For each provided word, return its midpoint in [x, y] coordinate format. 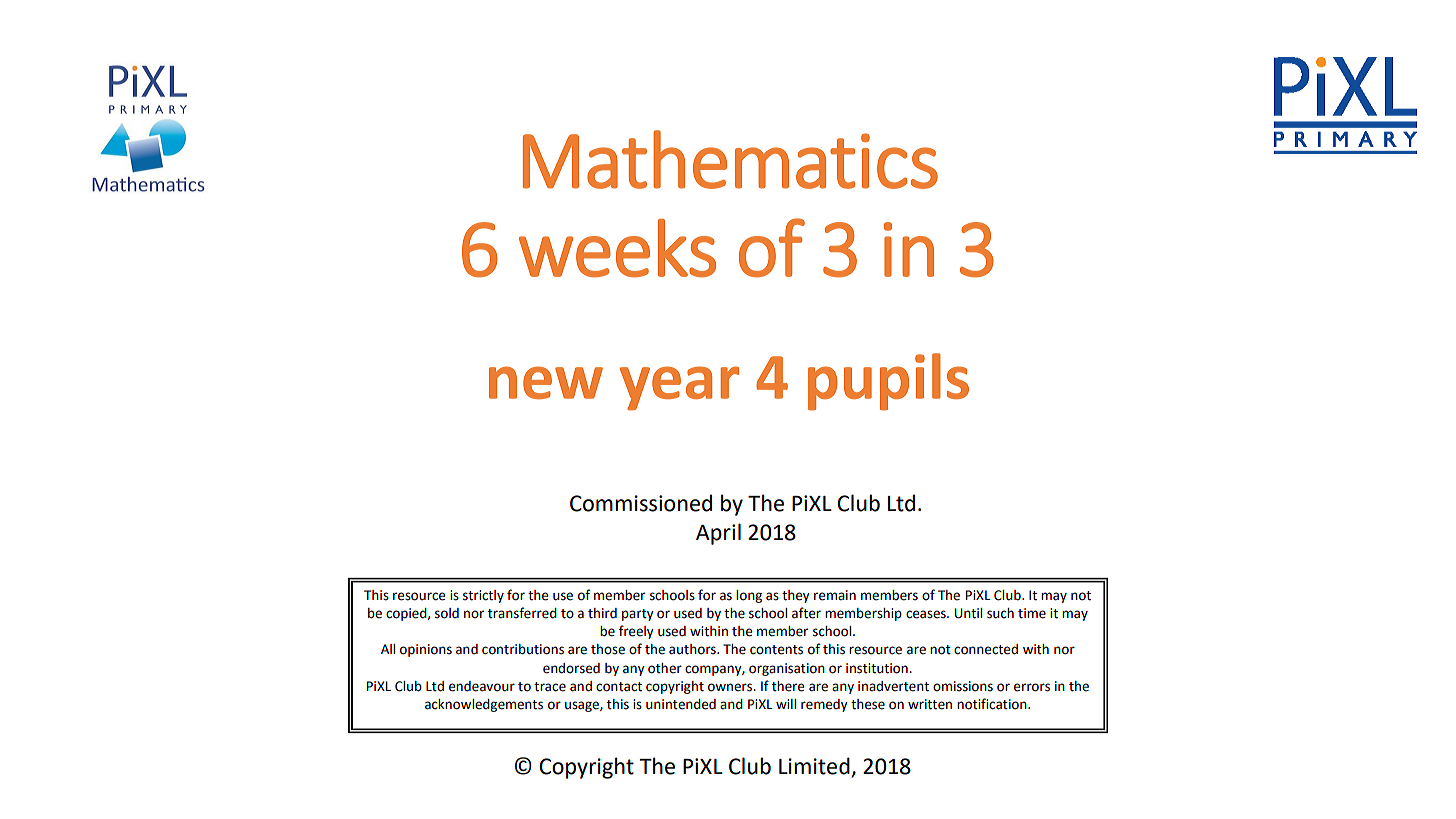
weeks [617, 248]
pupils [888, 382]
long [749, 596]
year [679, 388]
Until [968, 613]
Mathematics [730, 159]
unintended [681, 704]
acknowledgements [484, 705]
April [718, 534]
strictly [483, 596]
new [546, 382]
